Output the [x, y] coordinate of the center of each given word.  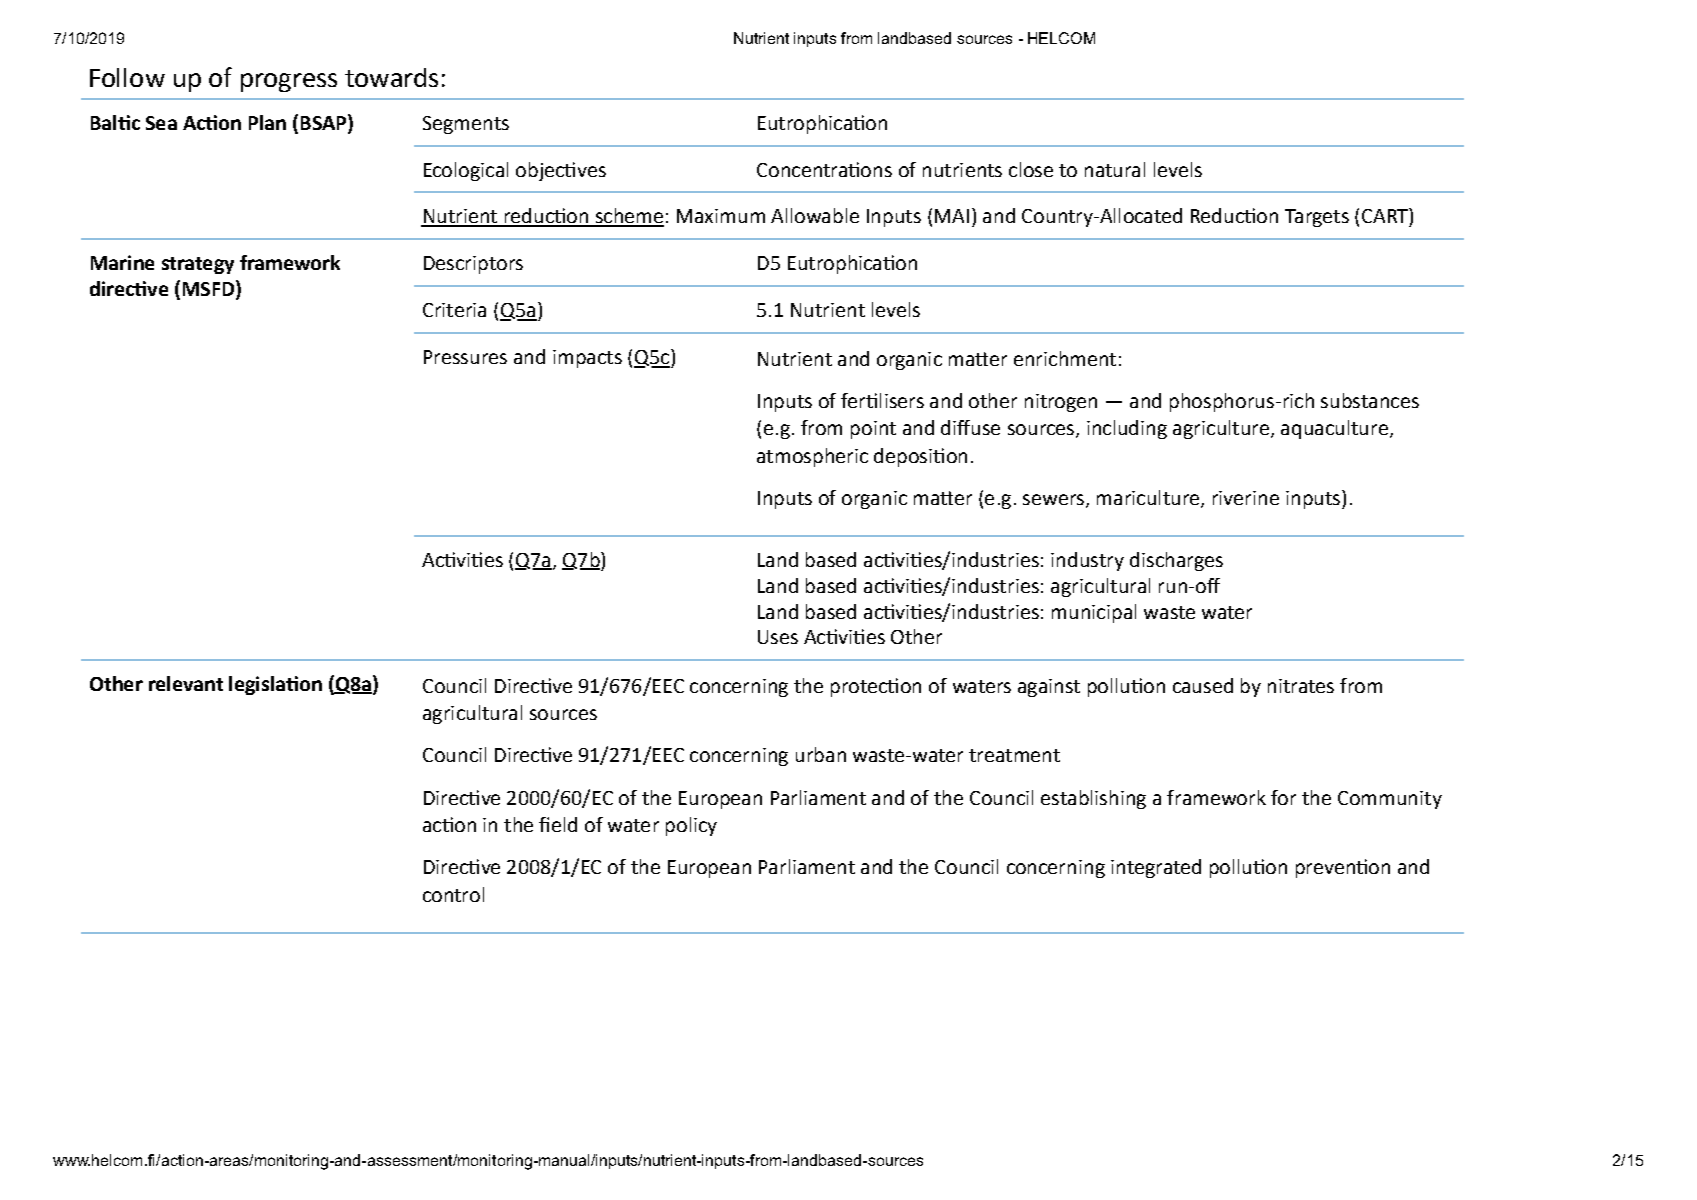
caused [1203, 685]
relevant [186, 683]
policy [691, 826]
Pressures [465, 357]
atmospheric [812, 457]
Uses [778, 637]
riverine [1246, 498]
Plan [267, 122]
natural [1115, 169]
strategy [198, 265]
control [453, 894]
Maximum [721, 216]
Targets [1317, 218]
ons [876, 171]
